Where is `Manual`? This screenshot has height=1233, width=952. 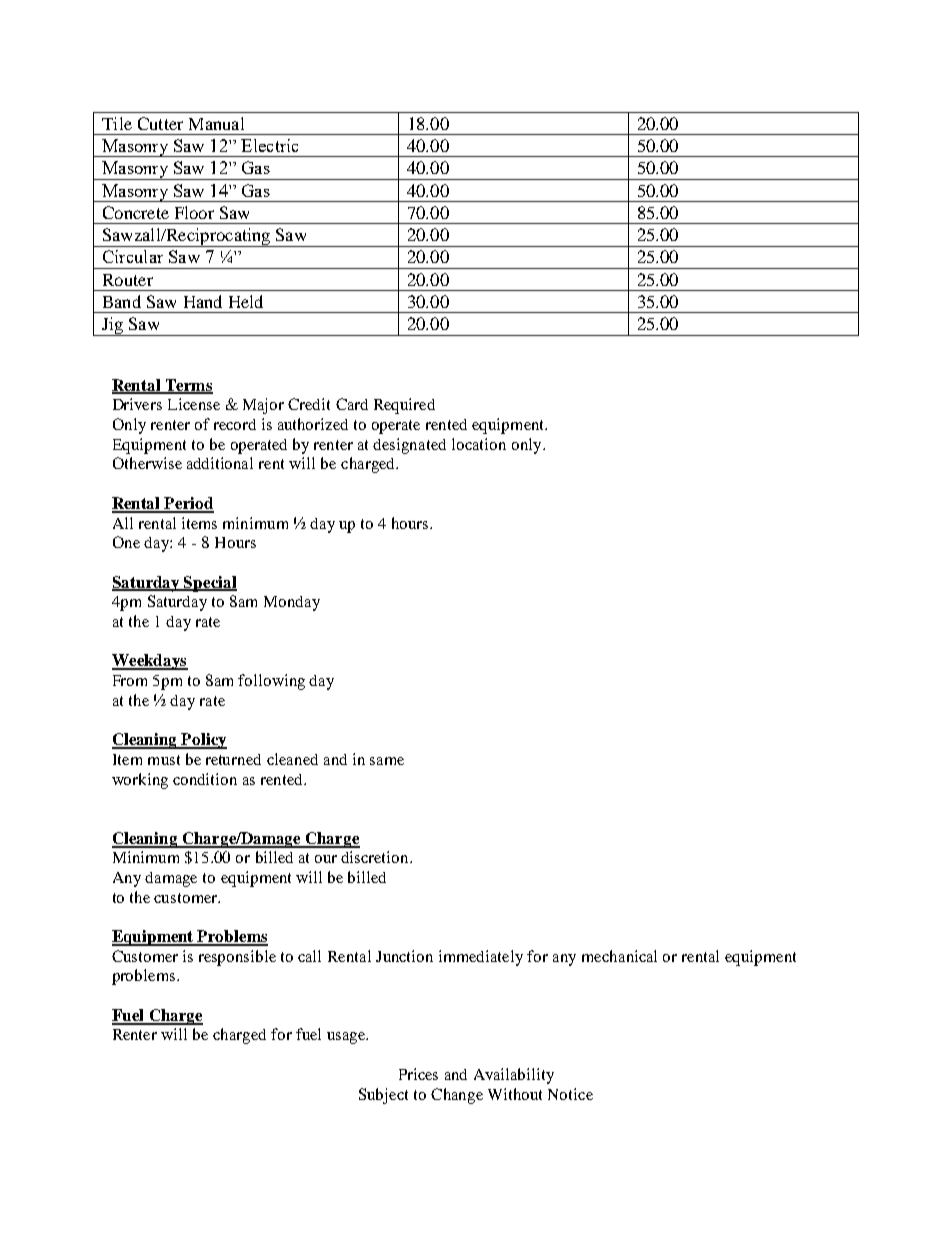 Manual is located at coordinates (216, 123).
